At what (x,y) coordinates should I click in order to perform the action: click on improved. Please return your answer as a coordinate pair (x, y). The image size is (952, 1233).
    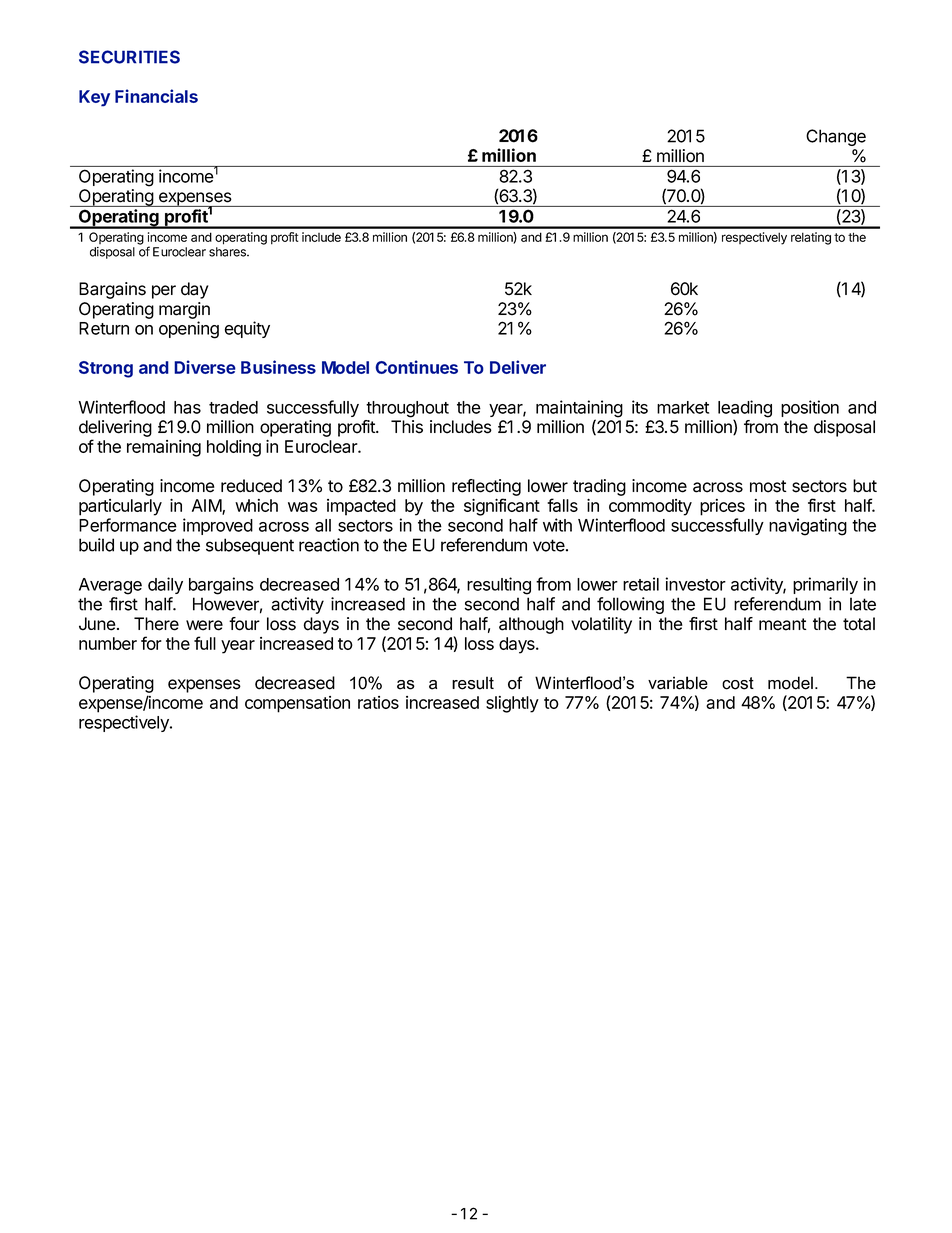
    Looking at the image, I should click on (218, 526).
